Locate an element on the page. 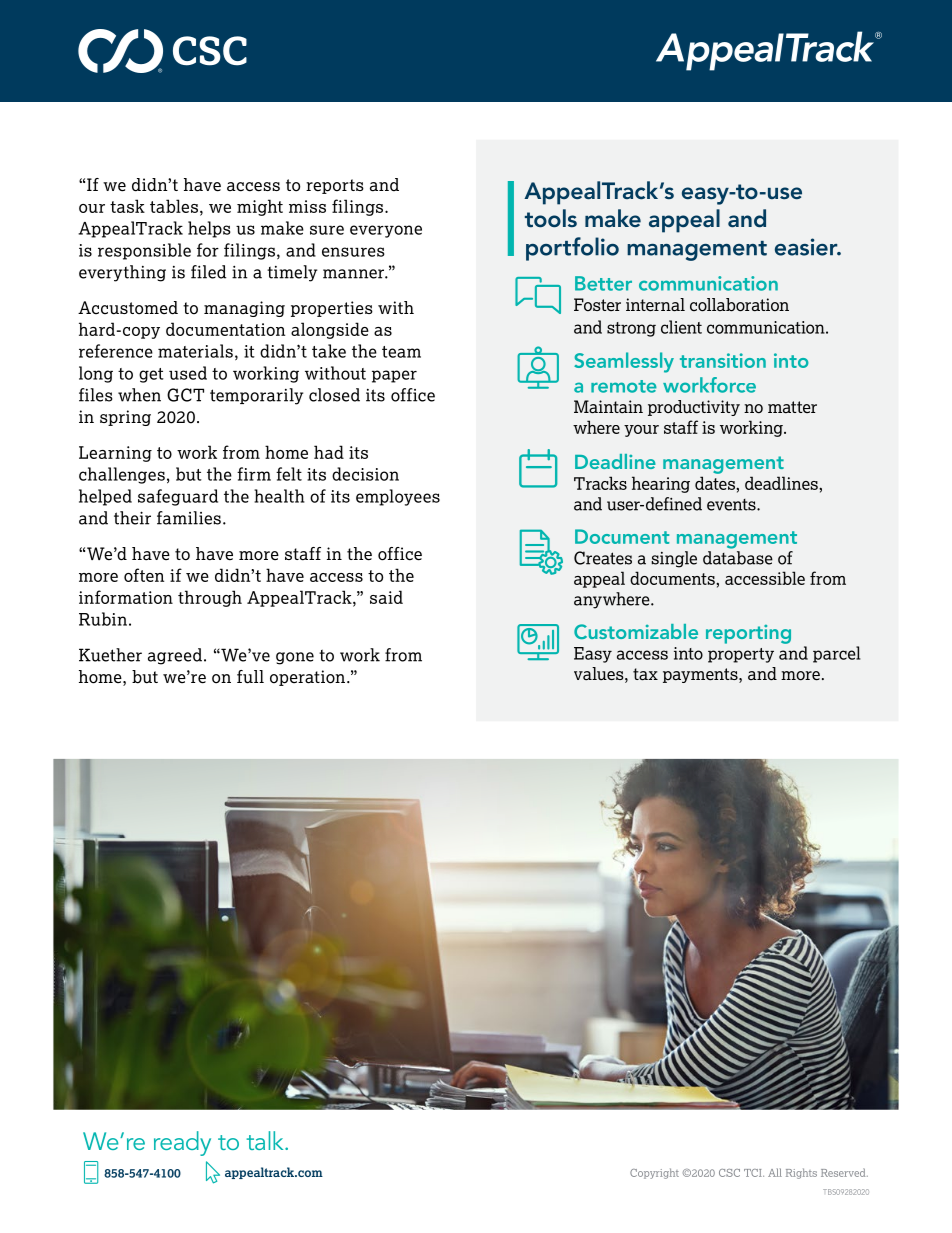  ready is located at coordinates (182, 1143).
